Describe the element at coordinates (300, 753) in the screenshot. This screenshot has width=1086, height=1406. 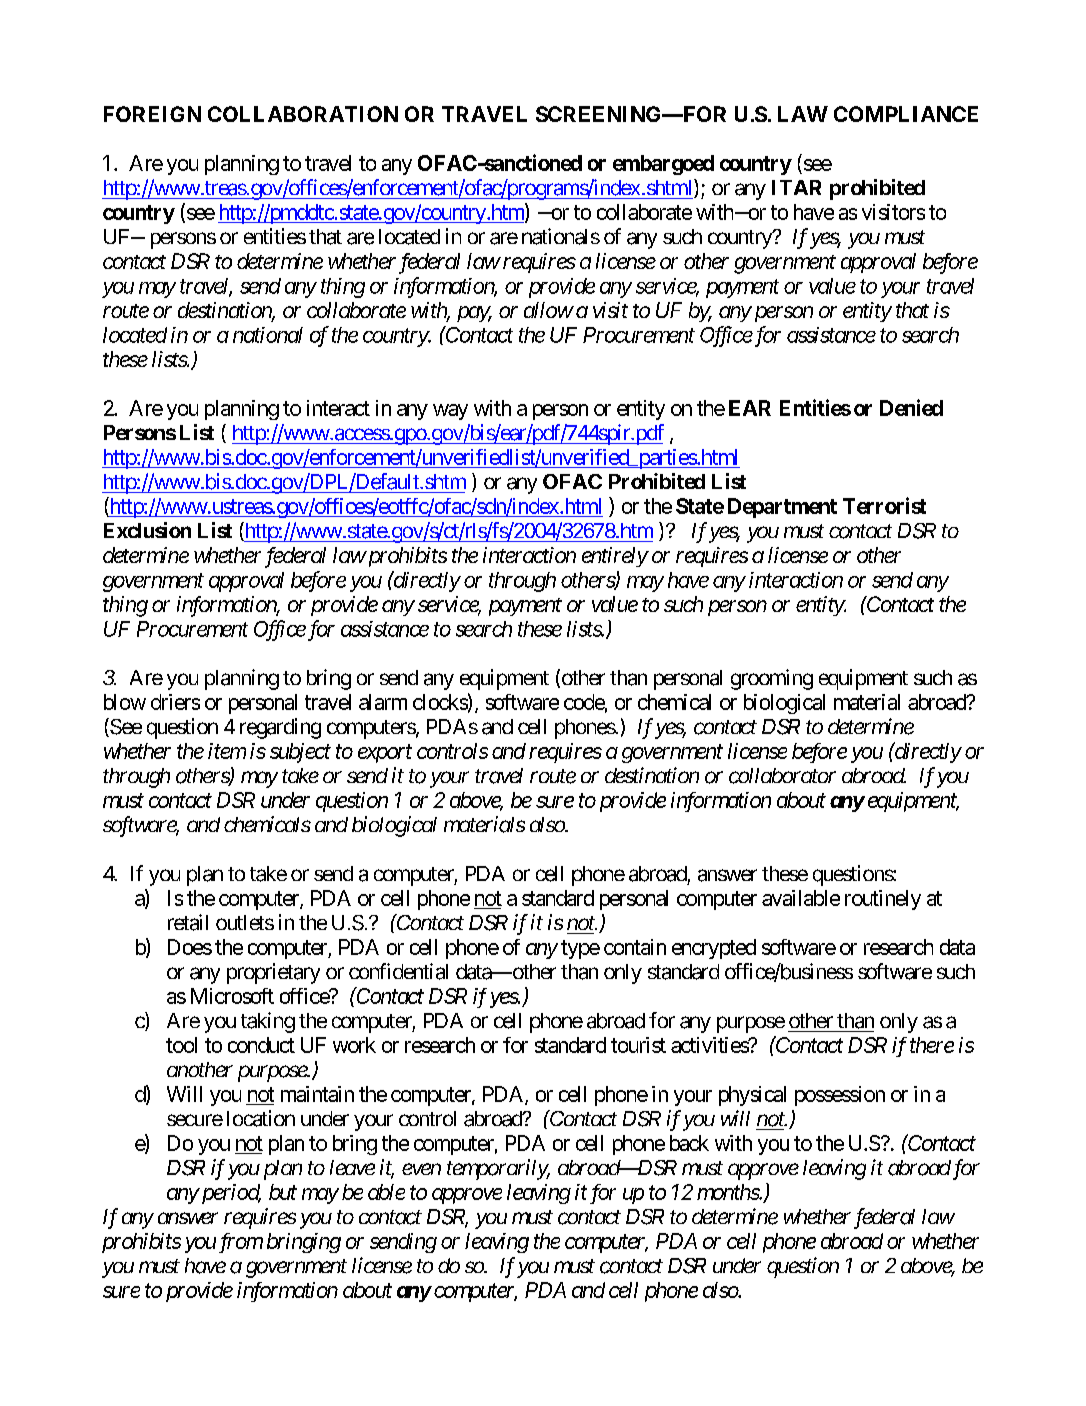
I see `subject` at that location.
